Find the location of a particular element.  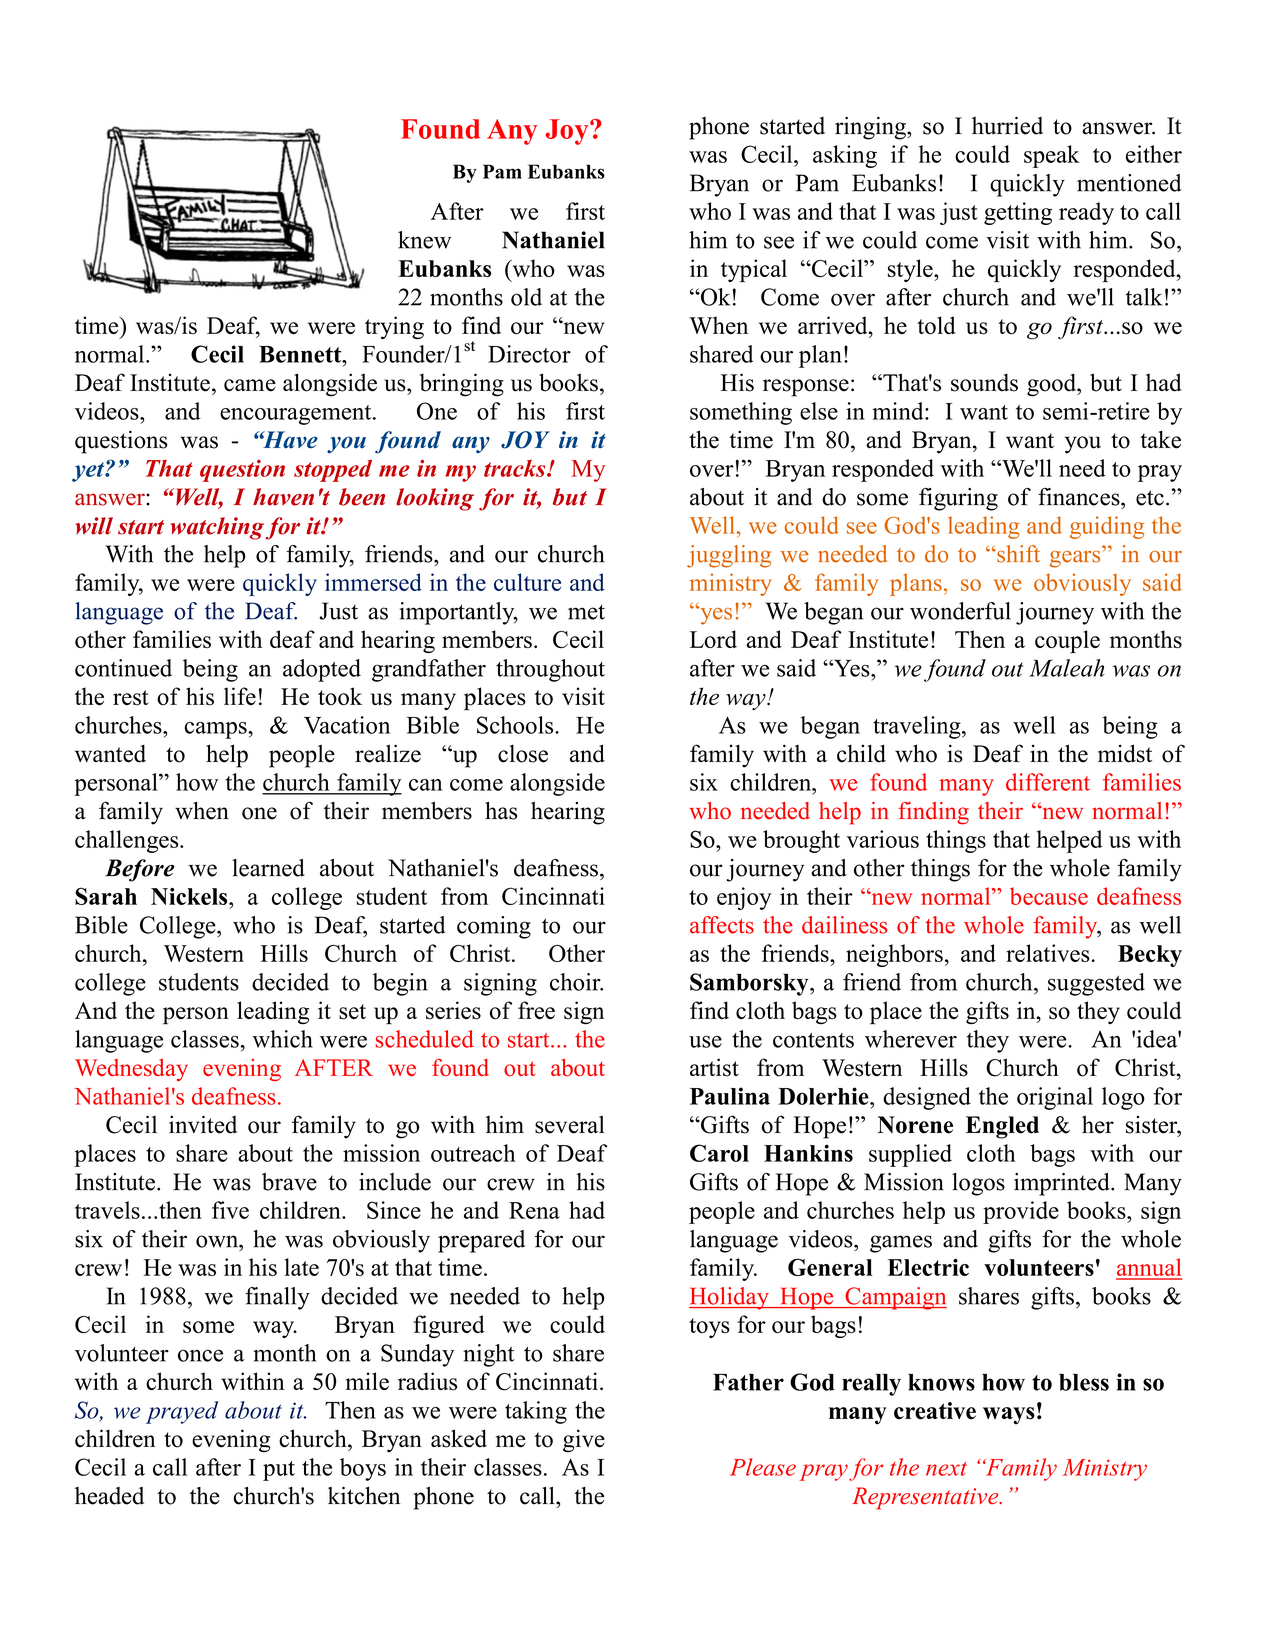

Carol is located at coordinates (719, 1153).
